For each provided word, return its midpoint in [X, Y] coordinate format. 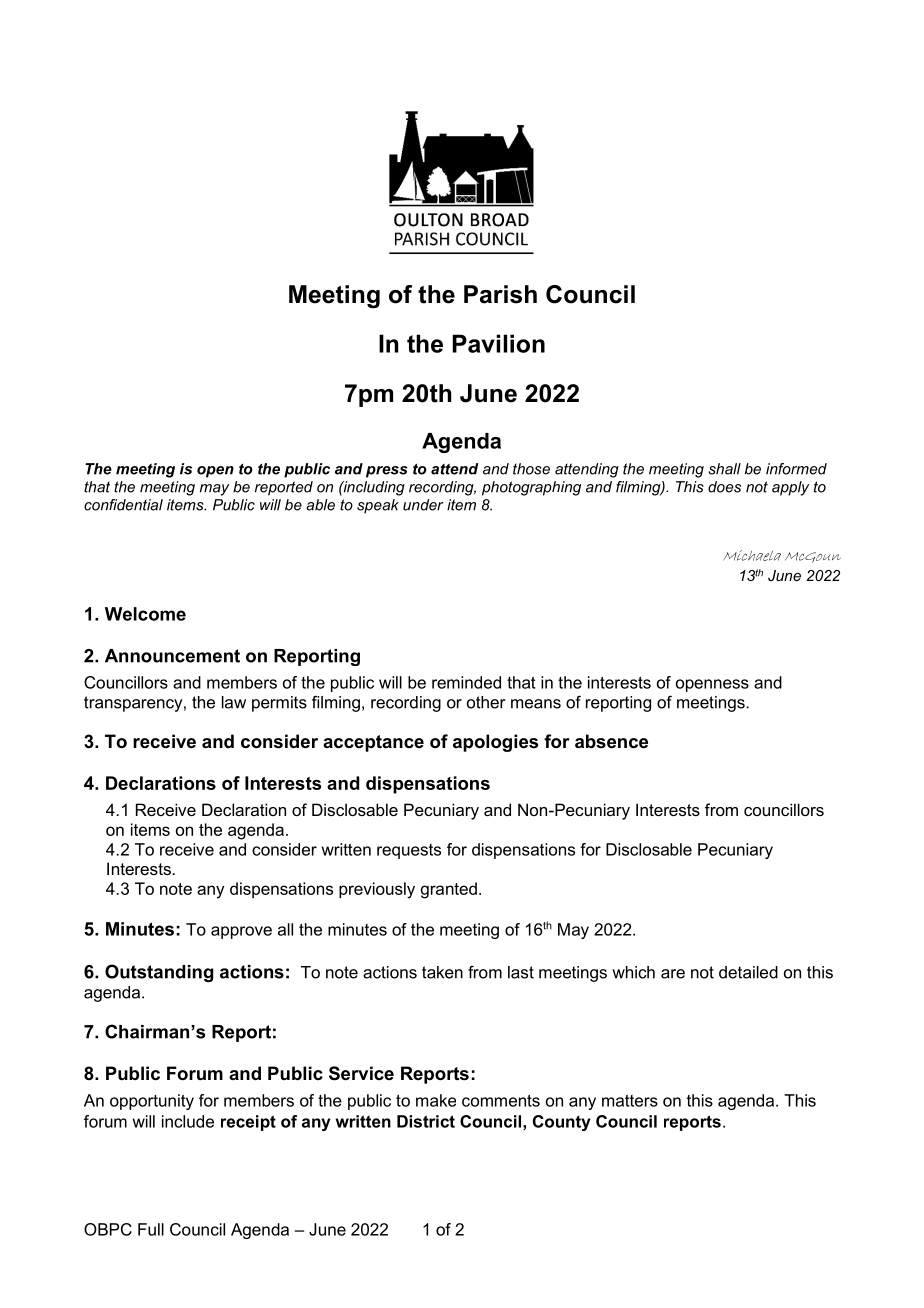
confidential [123, 505]
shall [724, 469]
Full [151, 1229]
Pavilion [498, 343]
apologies [495, 743]
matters [630, 1100]
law [234, 702]
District [426, 1121]
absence [611, 741]
